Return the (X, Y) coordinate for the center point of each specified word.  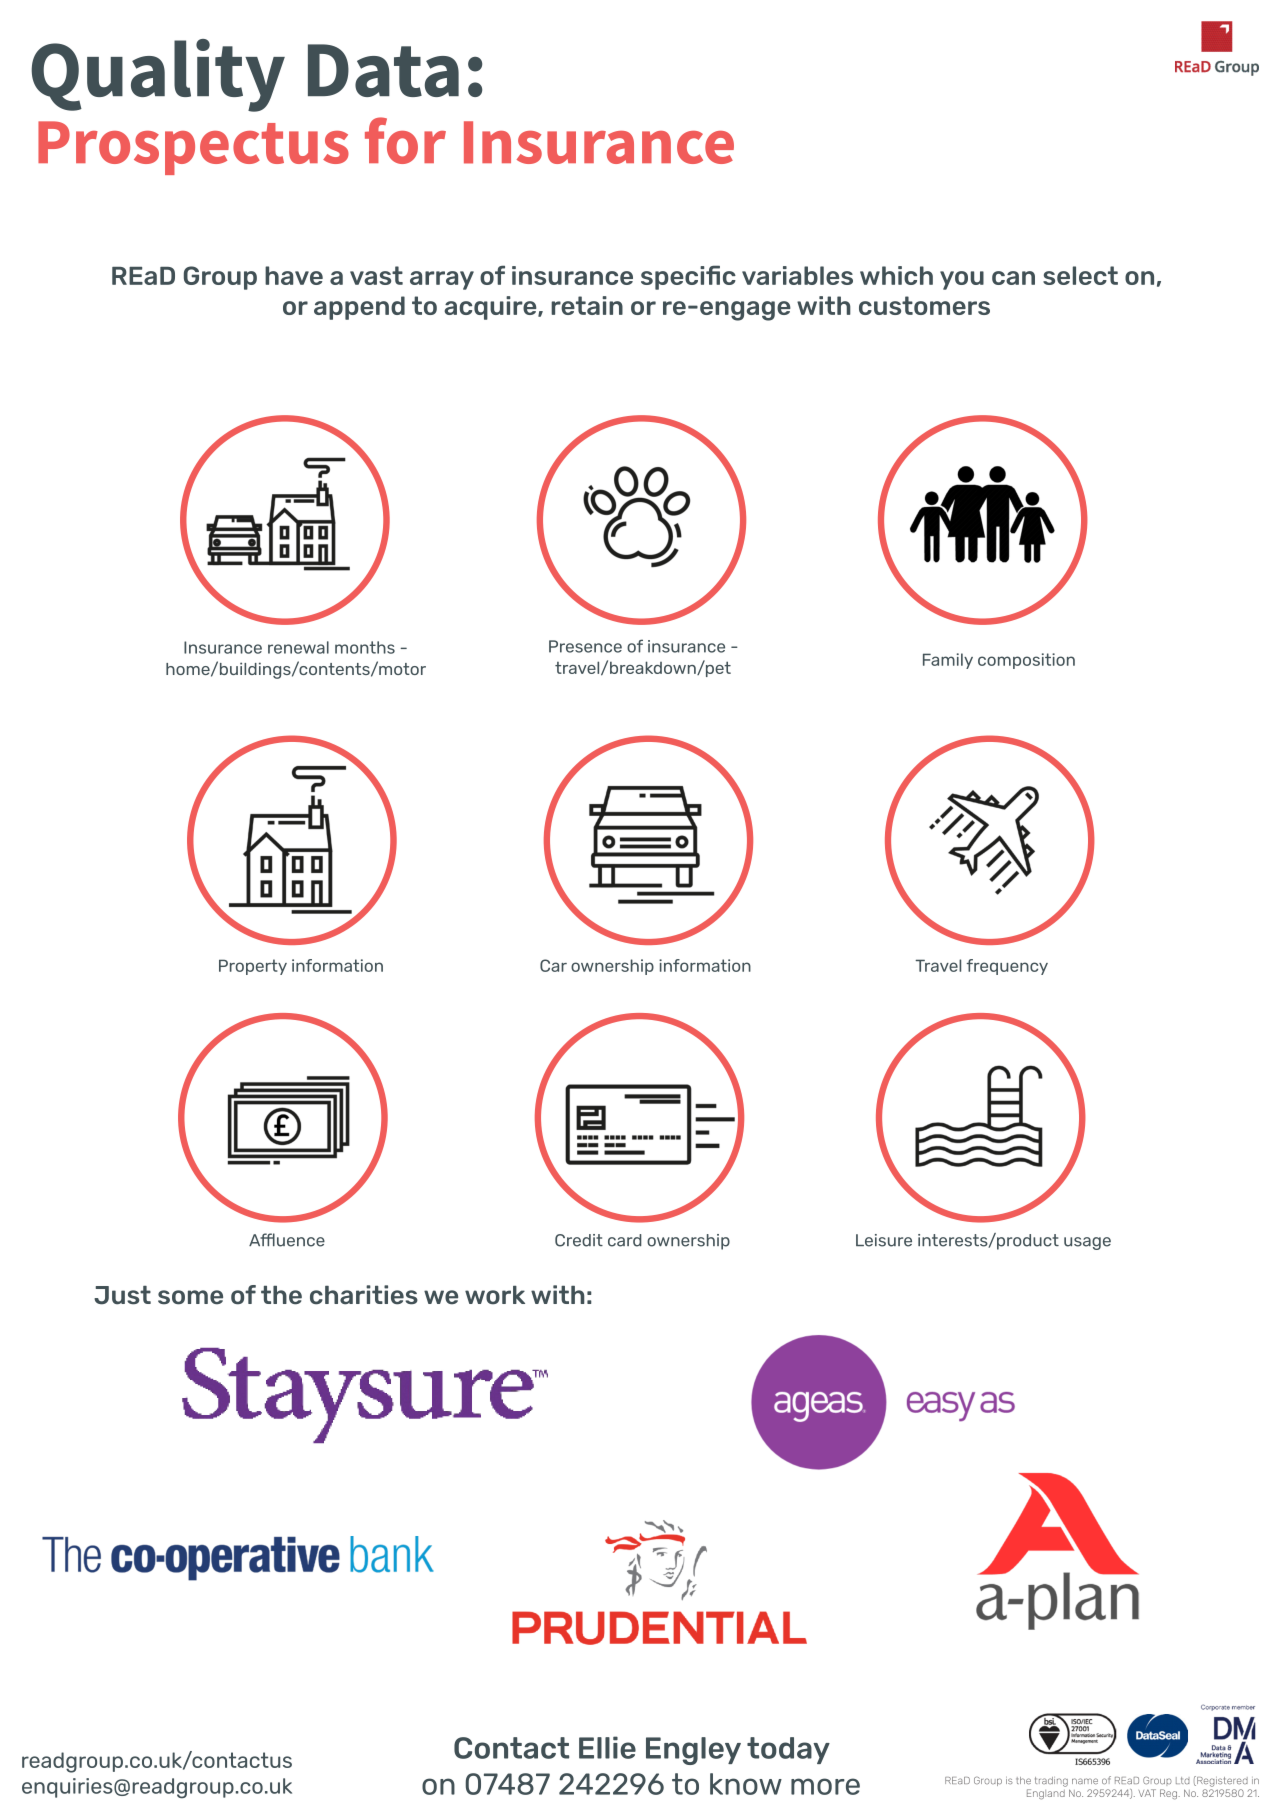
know (746, 1784)
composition (1026, 661)
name (1085, 1781)
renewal (298, 647)
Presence (585, 646)
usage (1087, 1243)
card (625, 1240)
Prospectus (193, 148)
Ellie (607, 1747)
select (1080, 275)
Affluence (287, 1240)
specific (688, 277)
